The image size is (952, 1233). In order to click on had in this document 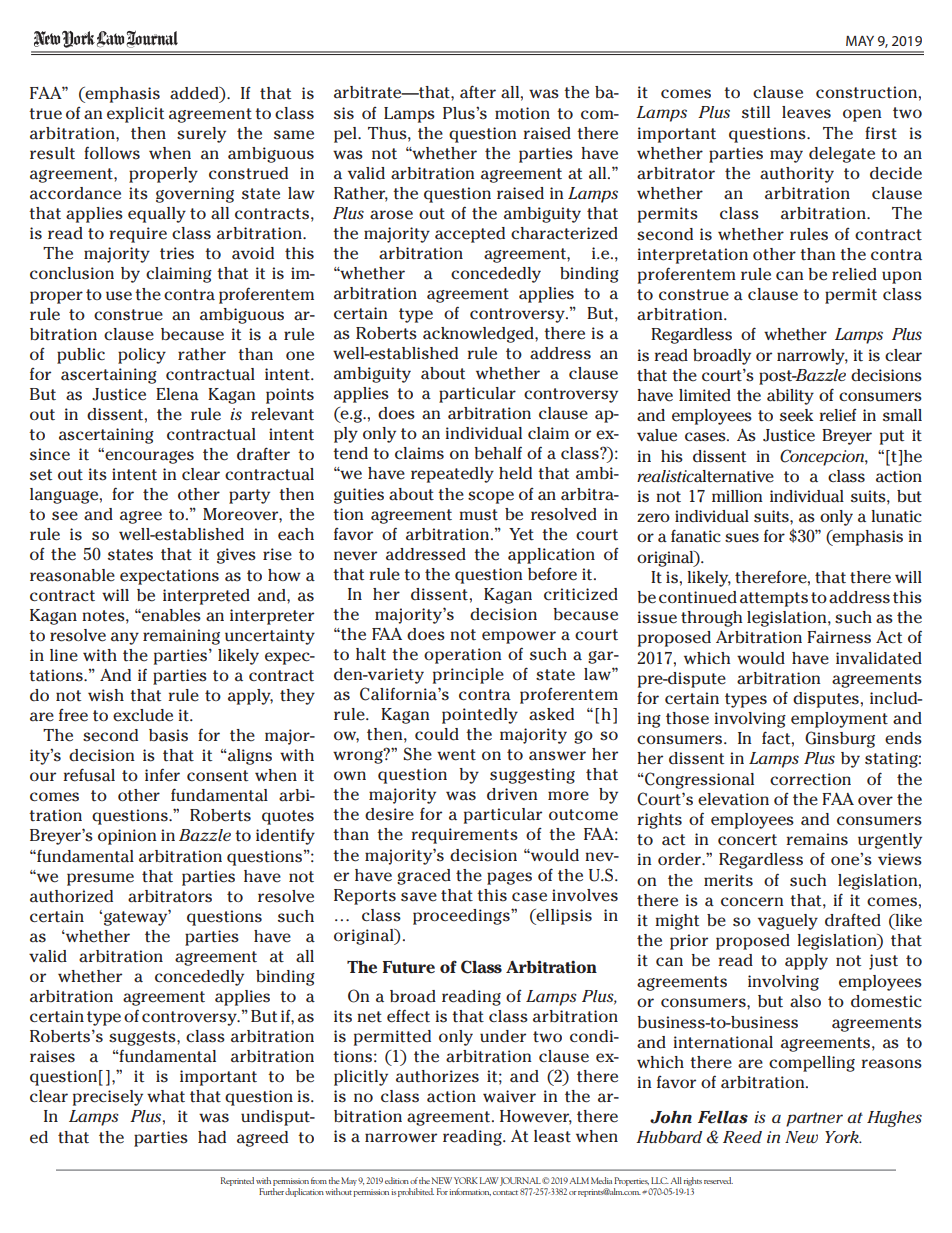, I will do `click(212, 1137)`.
